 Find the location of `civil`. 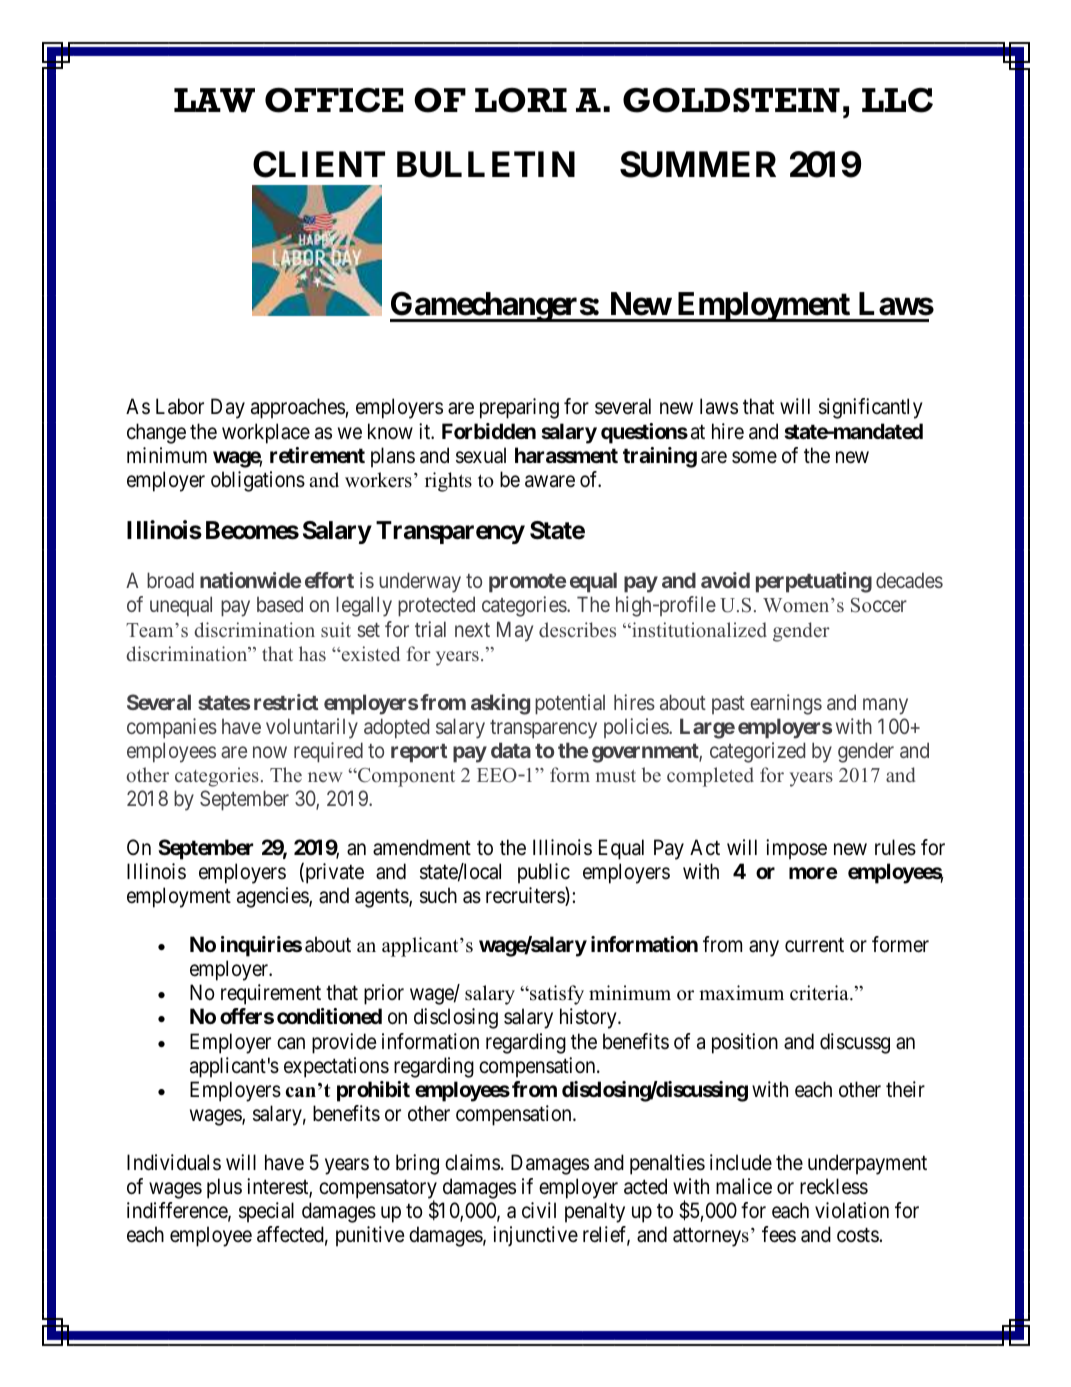

civil is located at coordinates (539, 1210).
